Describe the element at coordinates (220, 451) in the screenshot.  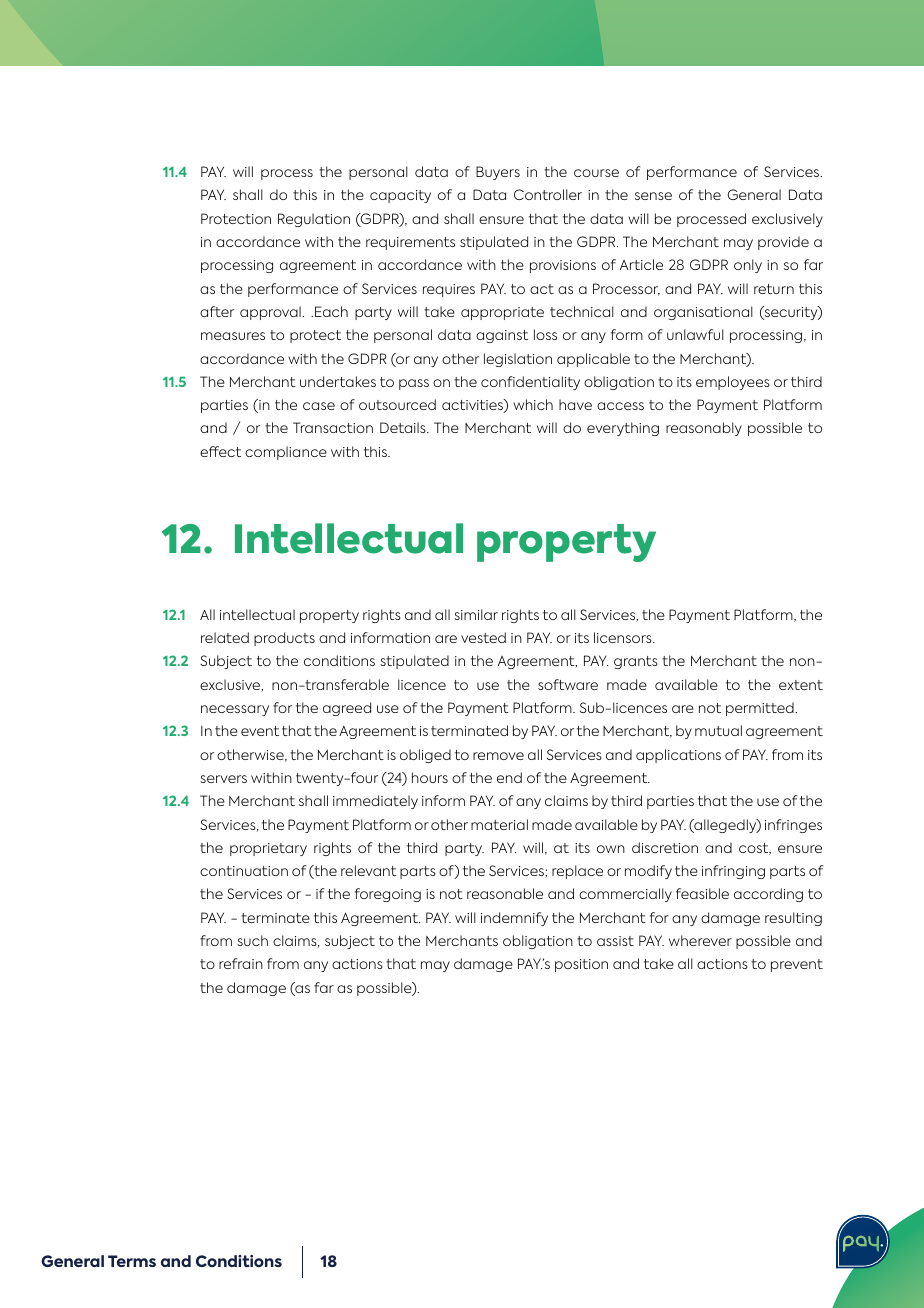
I see `effect` at that location.
